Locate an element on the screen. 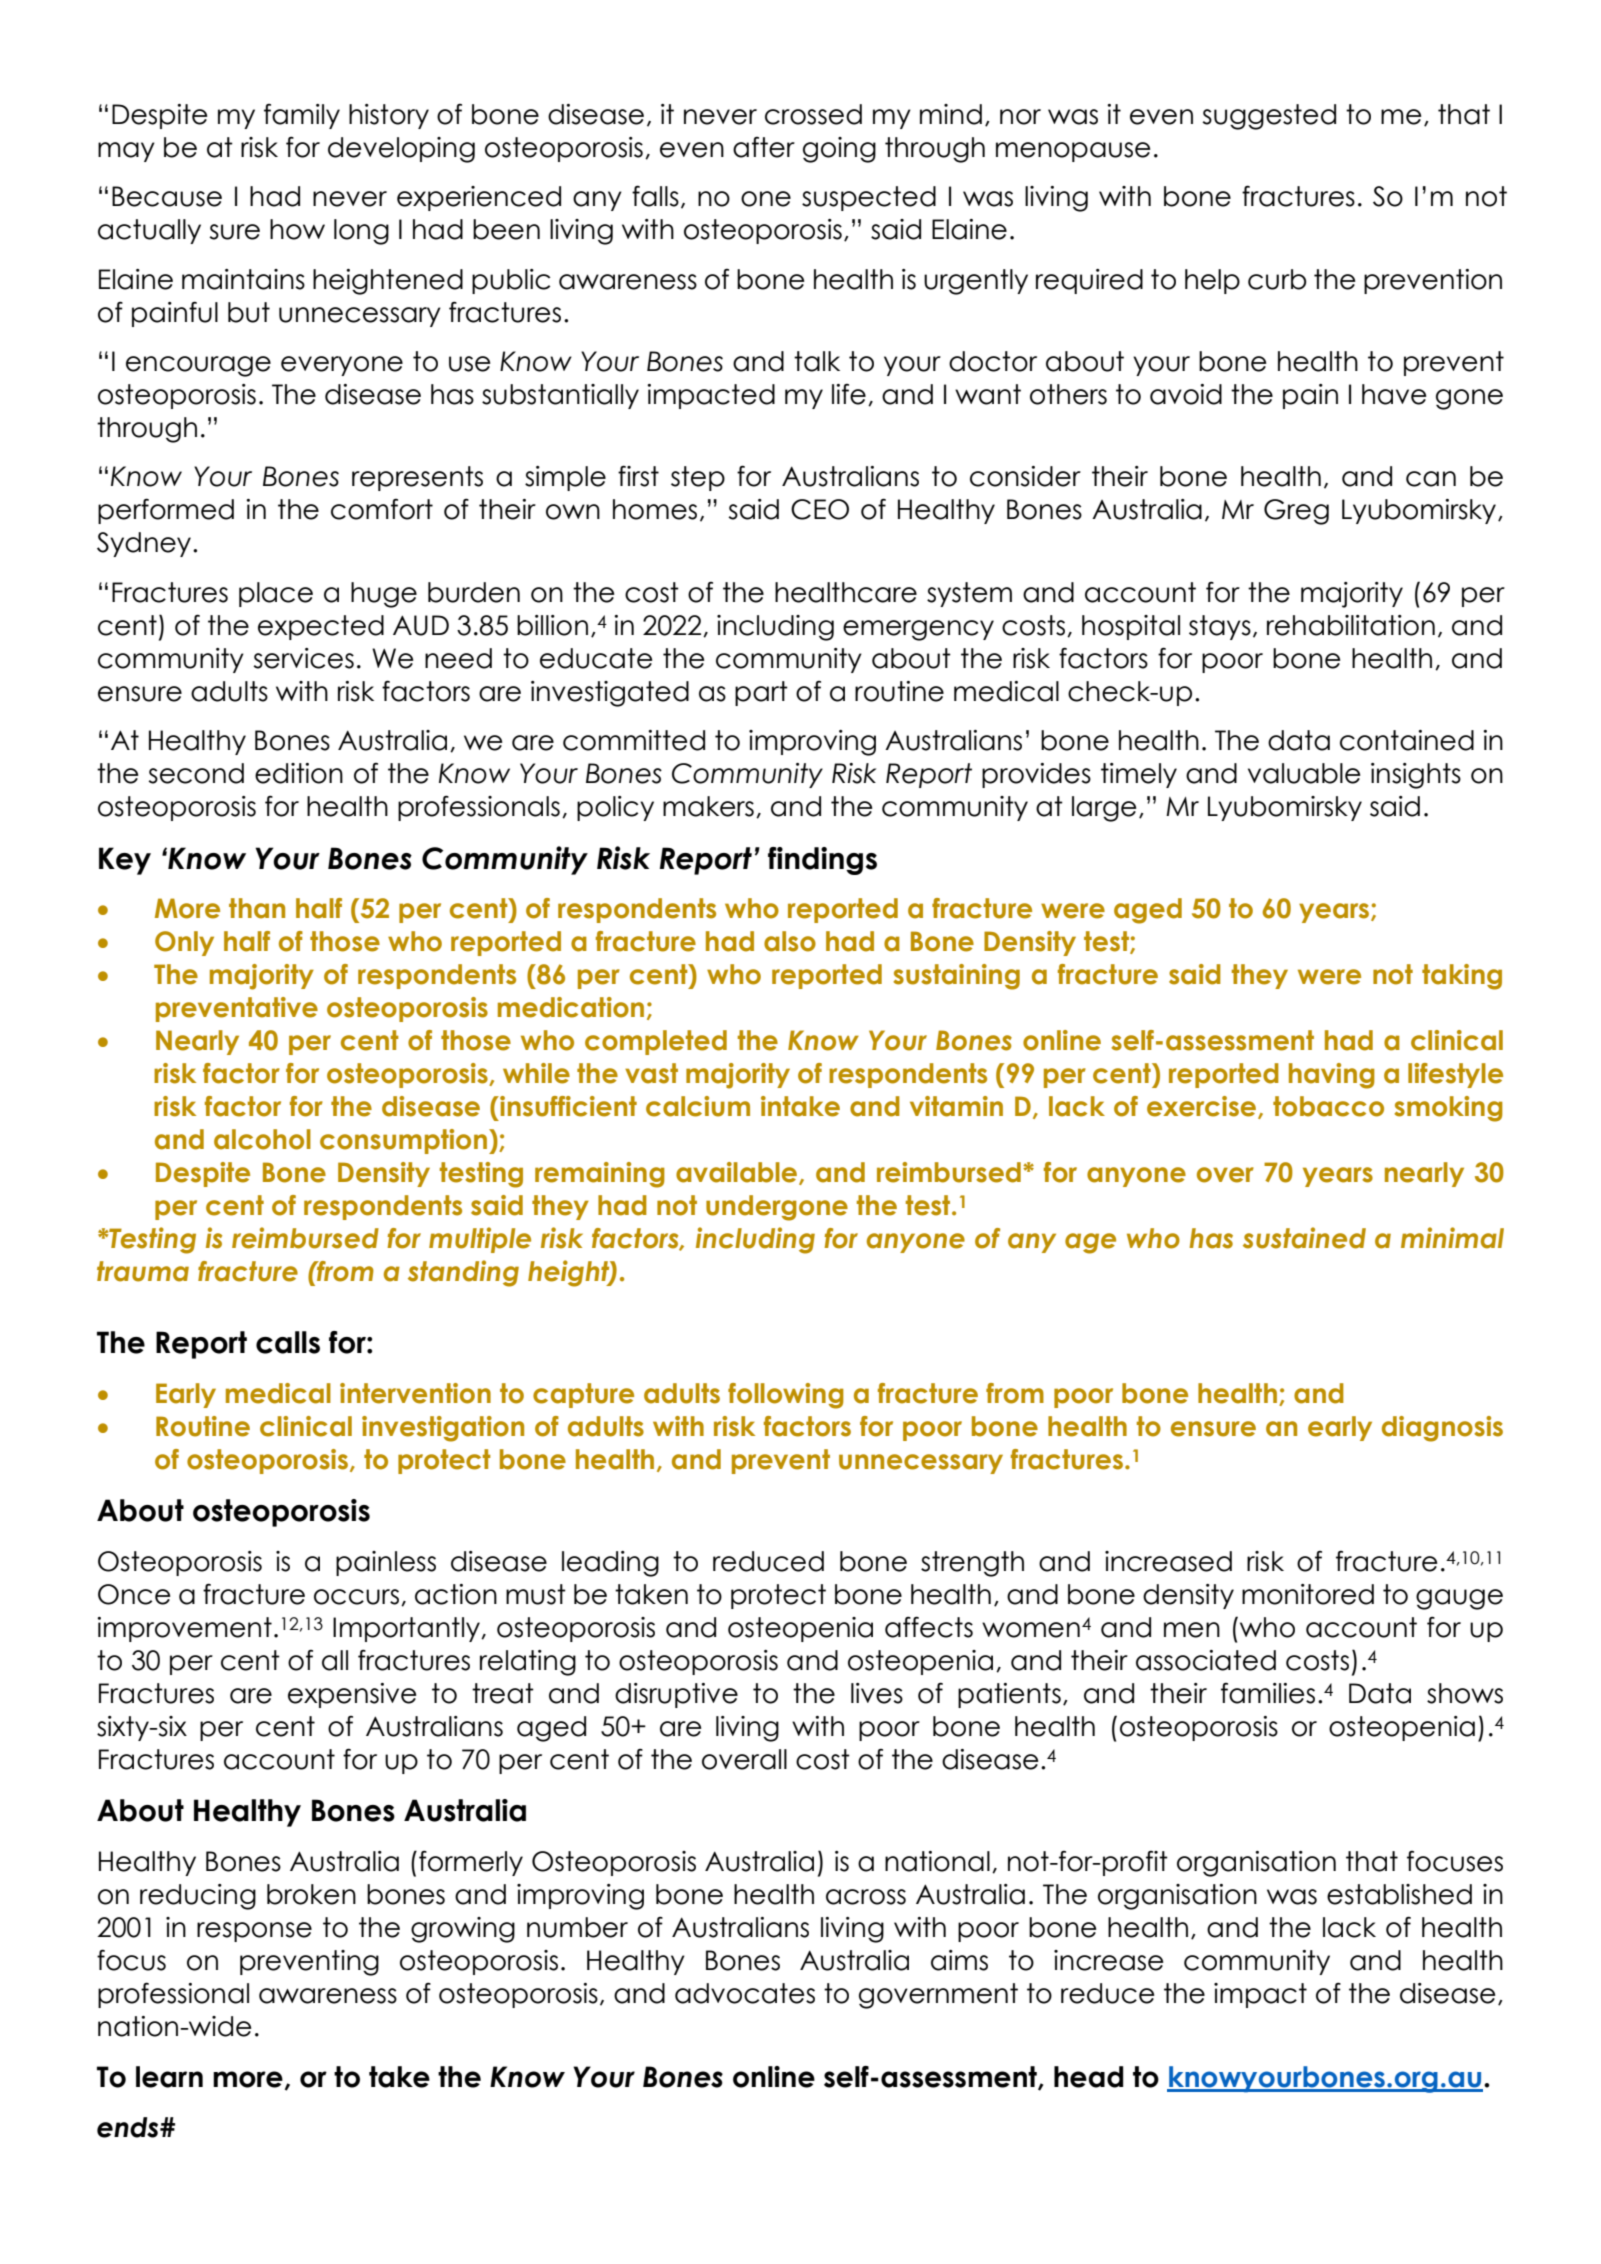 The image size is (1601, 2264). sustained is located at coordinates (1304, 1238).
